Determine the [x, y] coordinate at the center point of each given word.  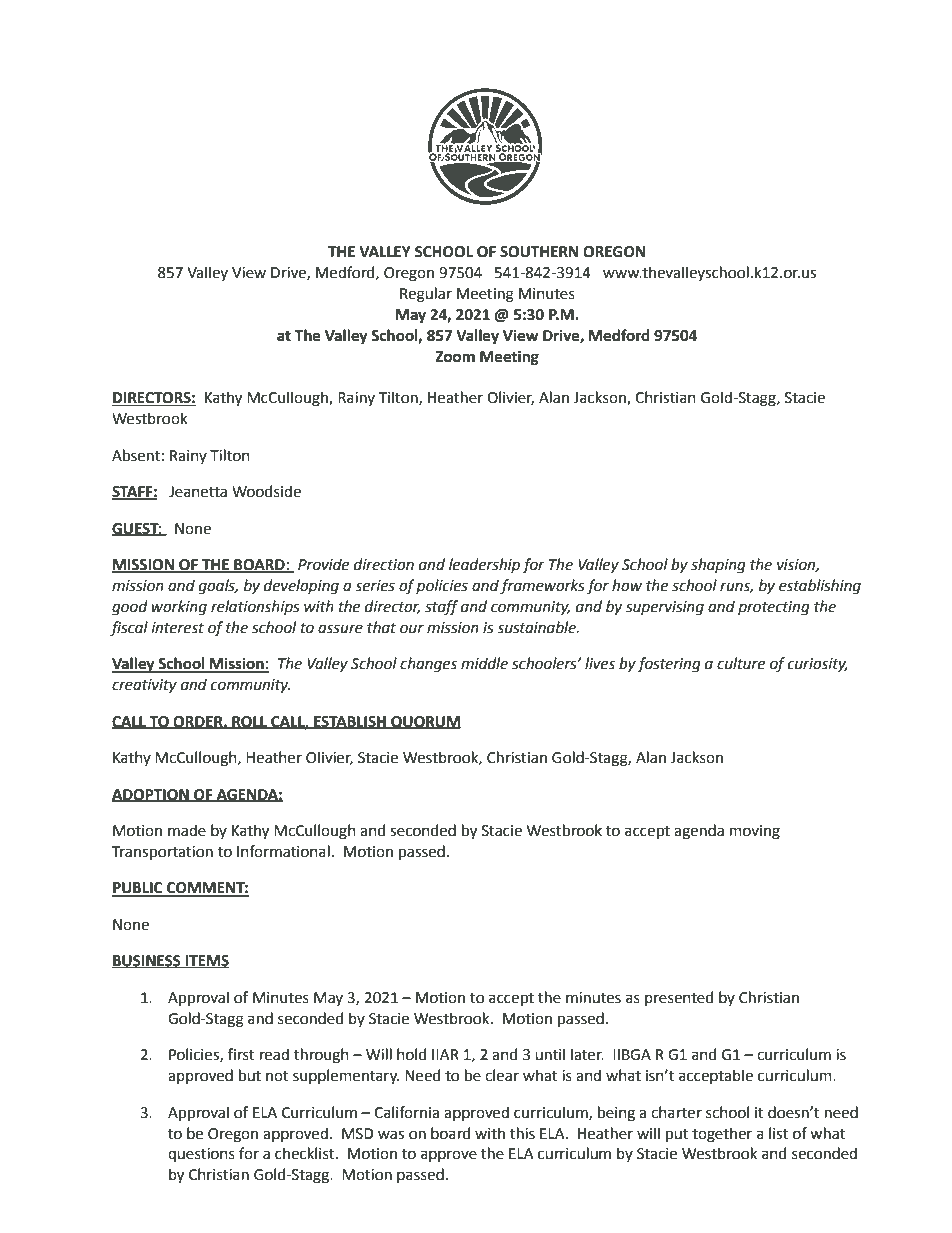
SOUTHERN [539, 252]
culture [741, 663]
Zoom [455, 357]
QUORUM [425, 722]
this [522, 1133]
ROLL [249, 722]
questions [201, 1155]
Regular [426, 295]
